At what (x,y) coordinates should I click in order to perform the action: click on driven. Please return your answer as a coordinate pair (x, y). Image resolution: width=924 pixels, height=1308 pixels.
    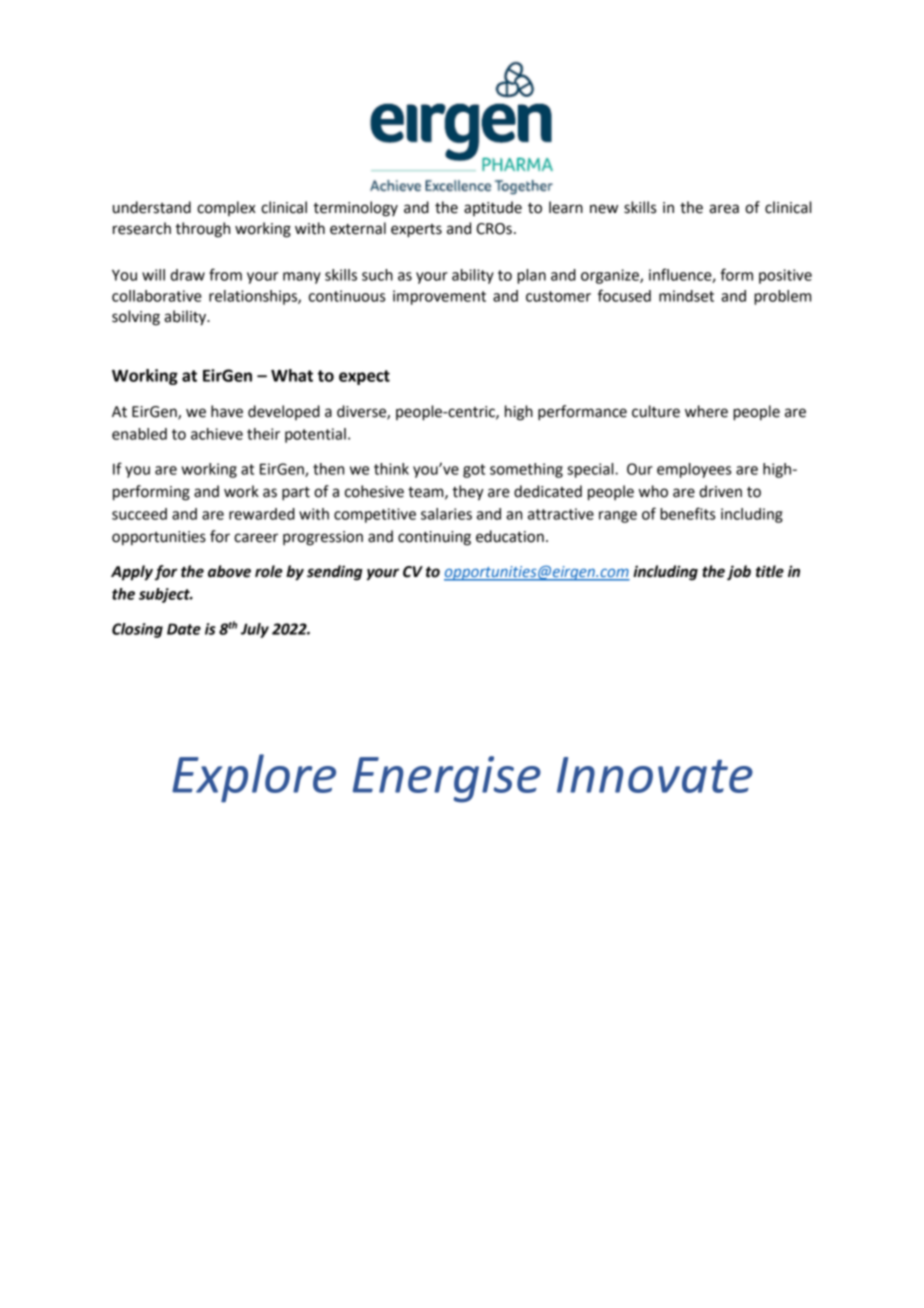
    Looking at the image, I should click on (720, 491).
